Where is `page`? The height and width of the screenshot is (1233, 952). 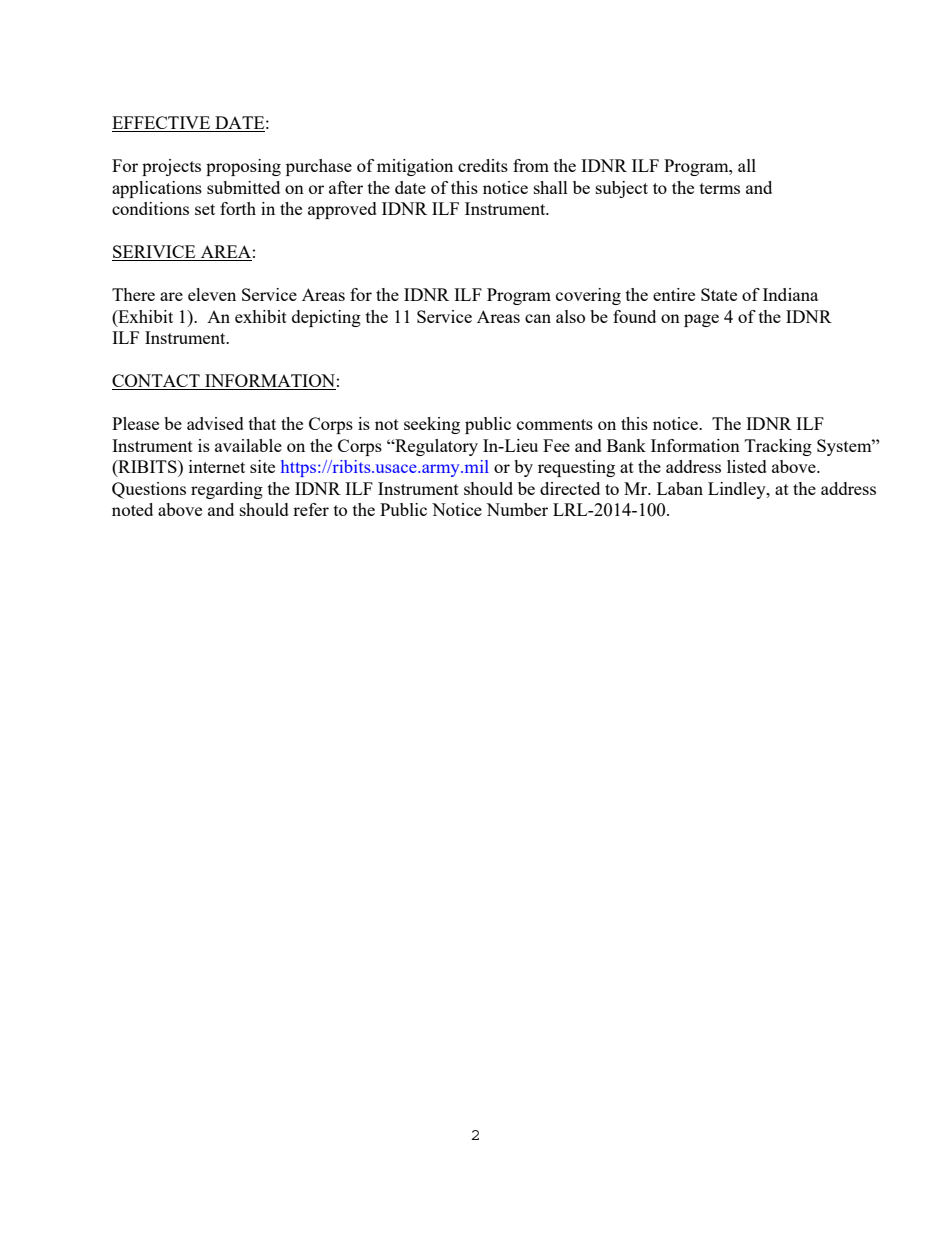 page is located at coordinates (701, 320).
